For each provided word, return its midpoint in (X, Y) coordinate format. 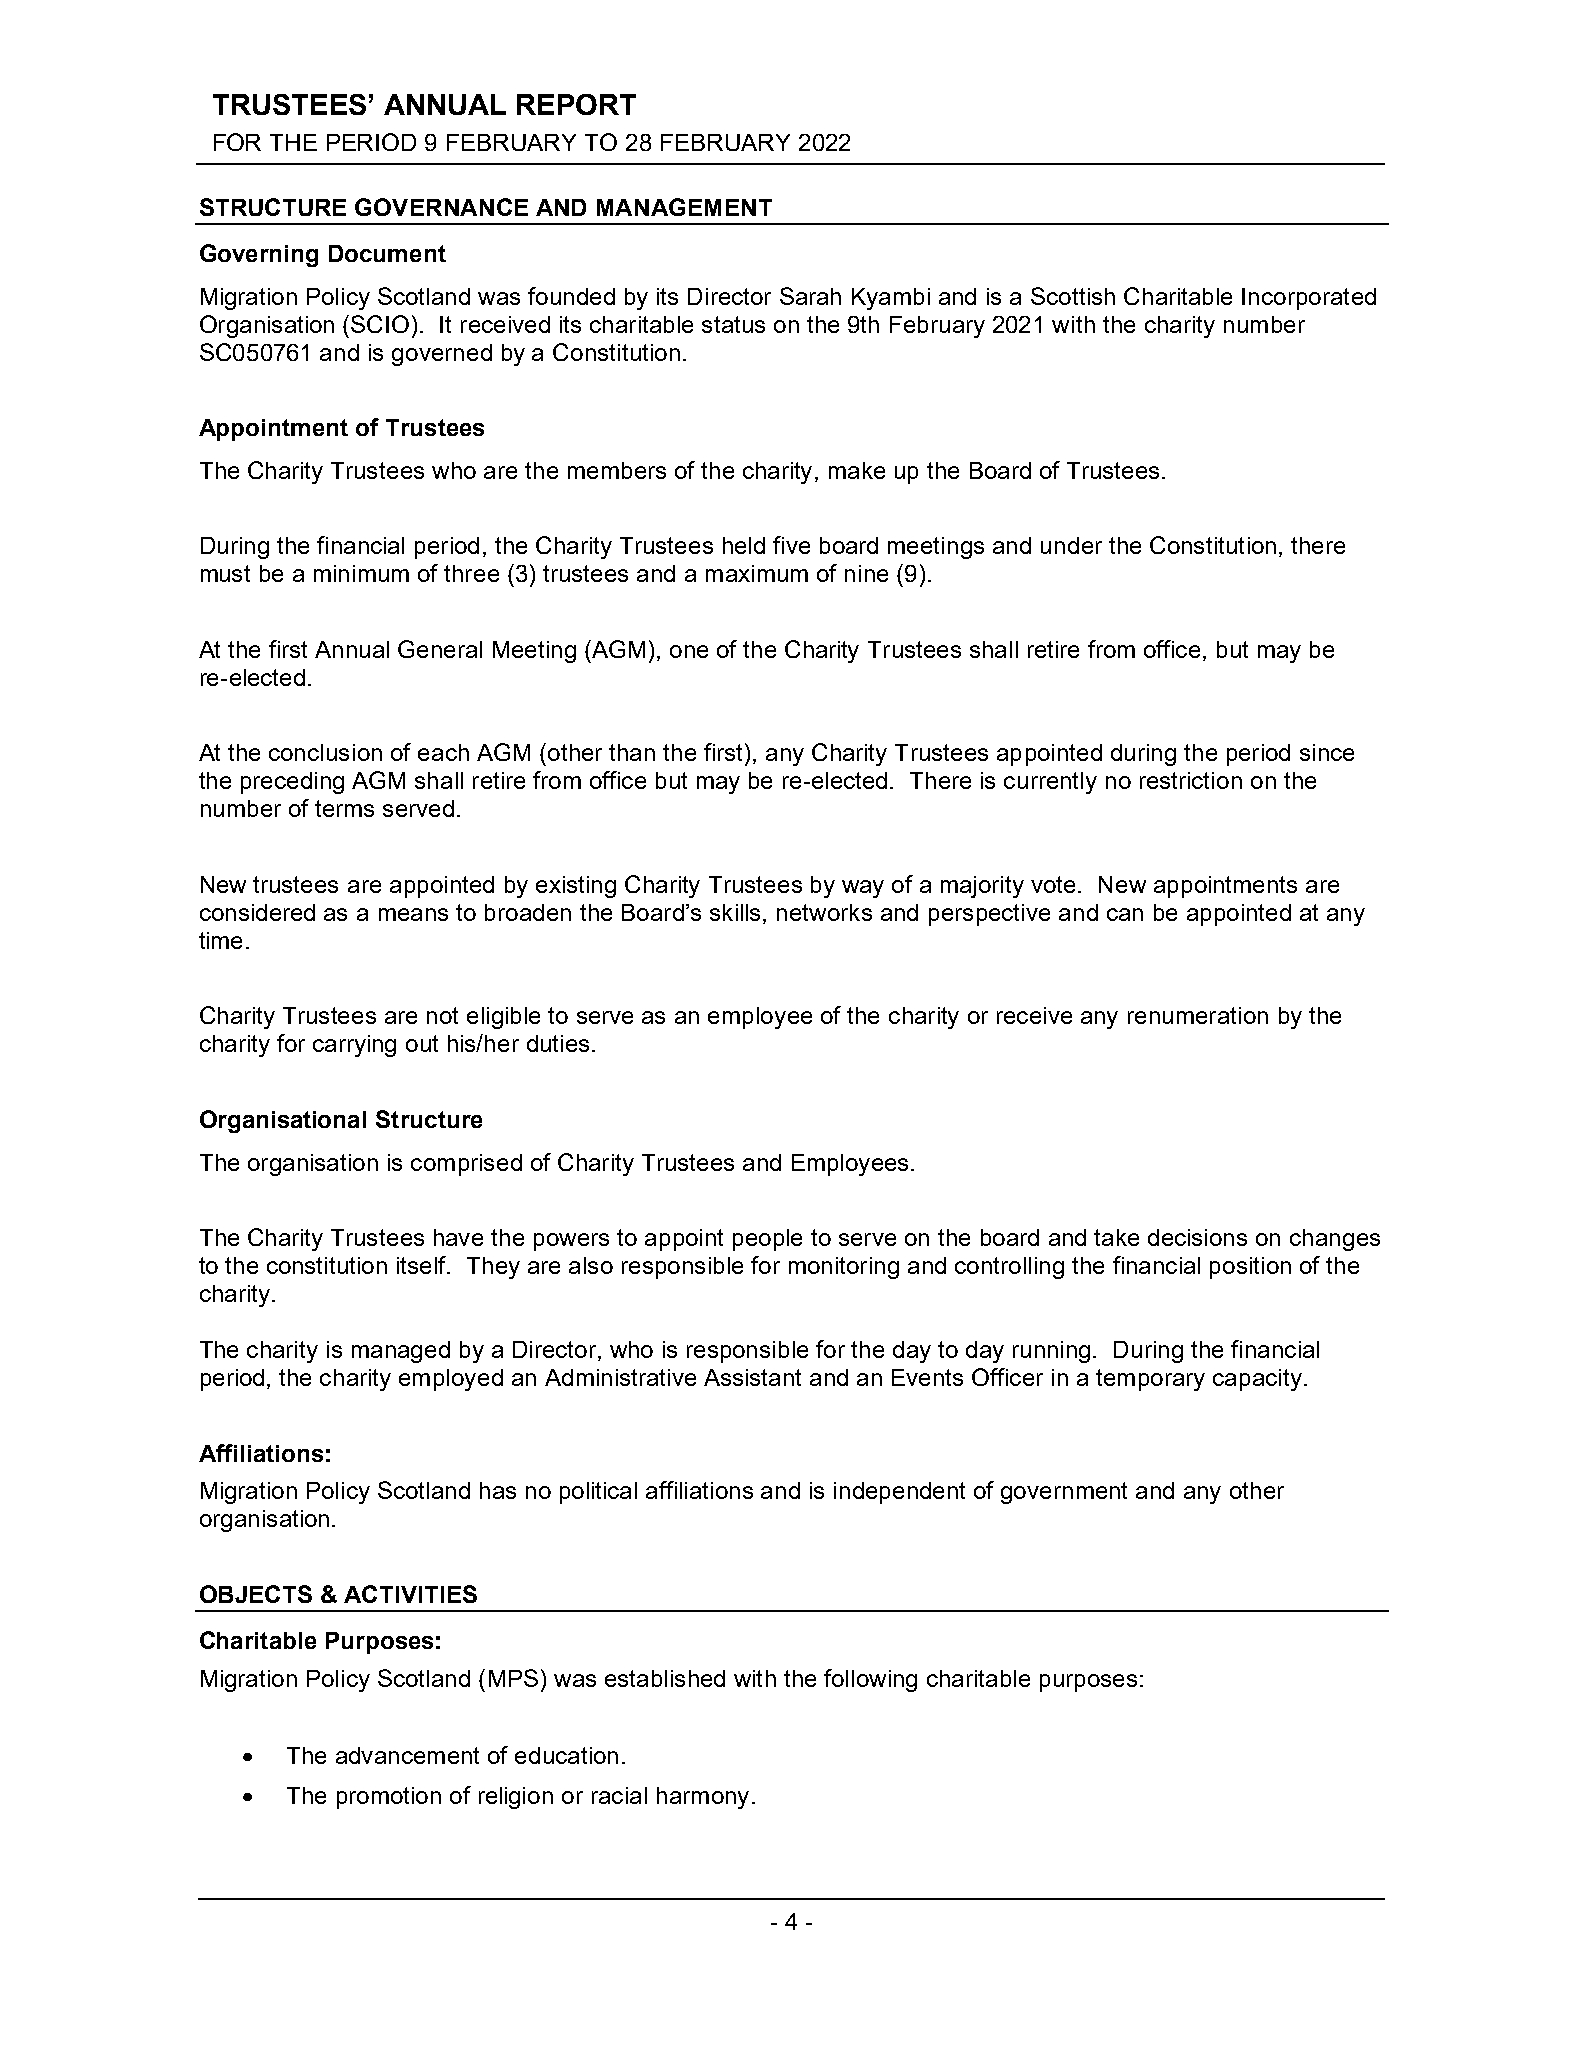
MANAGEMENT (684, 207)
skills (737, 914)
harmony (703, 1798)
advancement (407, 1755)
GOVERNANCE (441, 207)
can (1125, 914)
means (413, 914)
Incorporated (1309, 299)
